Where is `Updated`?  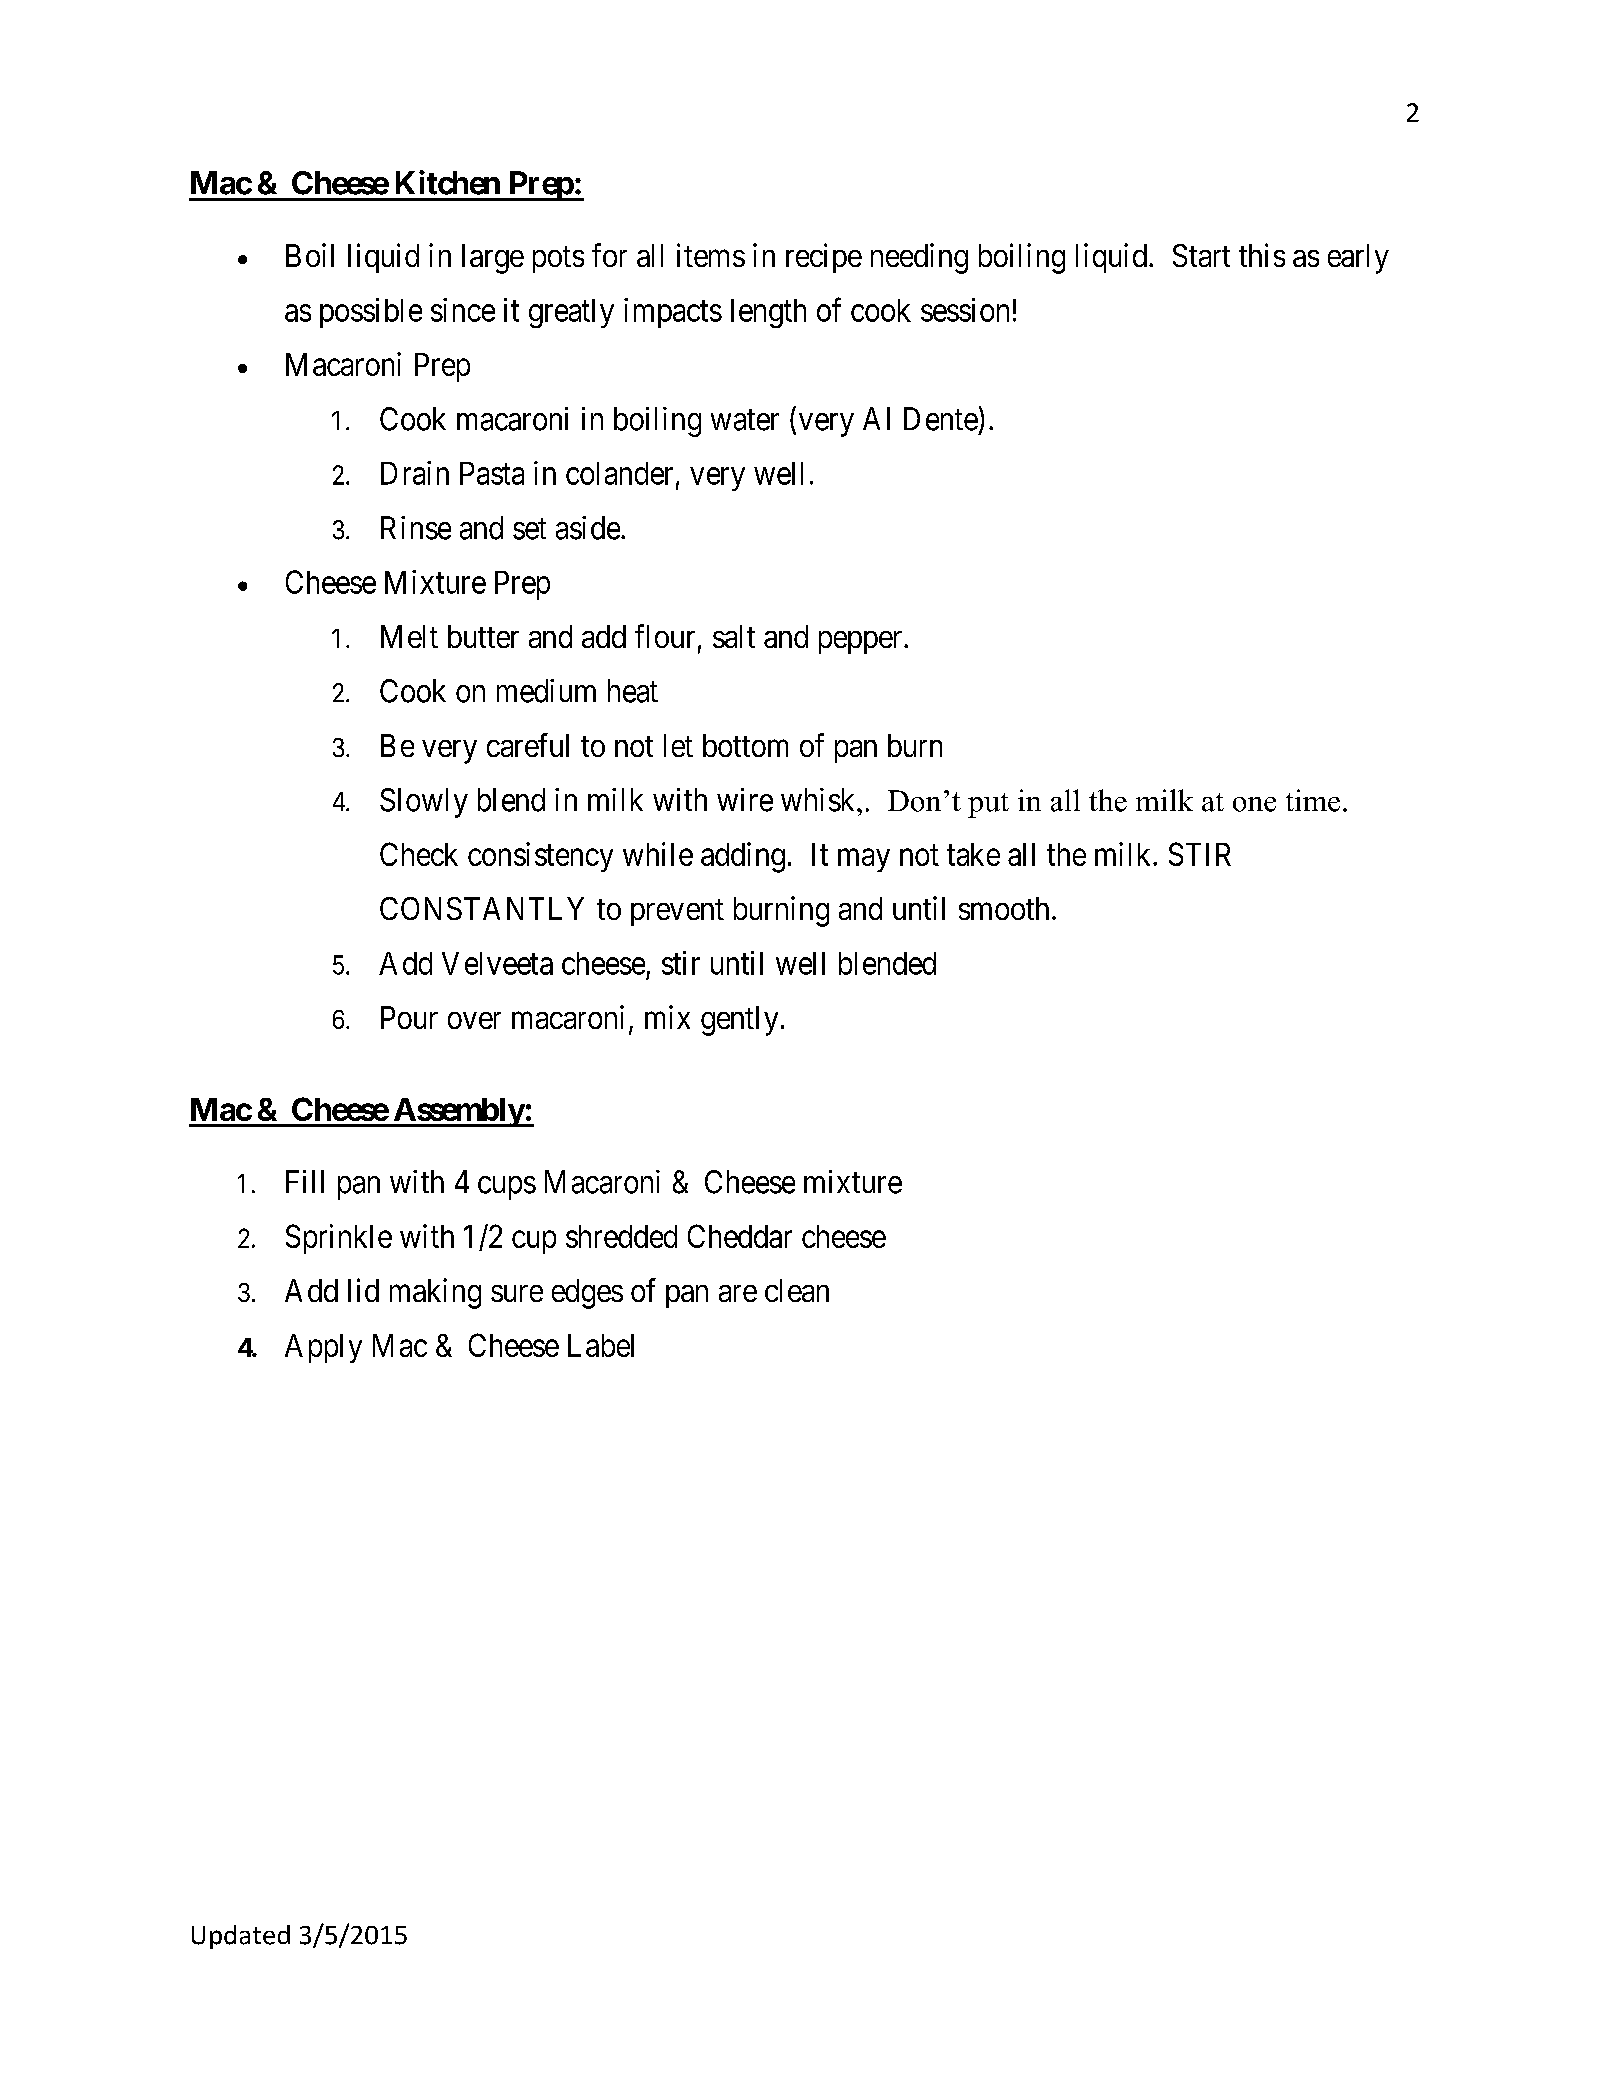 Updated is located at coordinates (241, 1937).
